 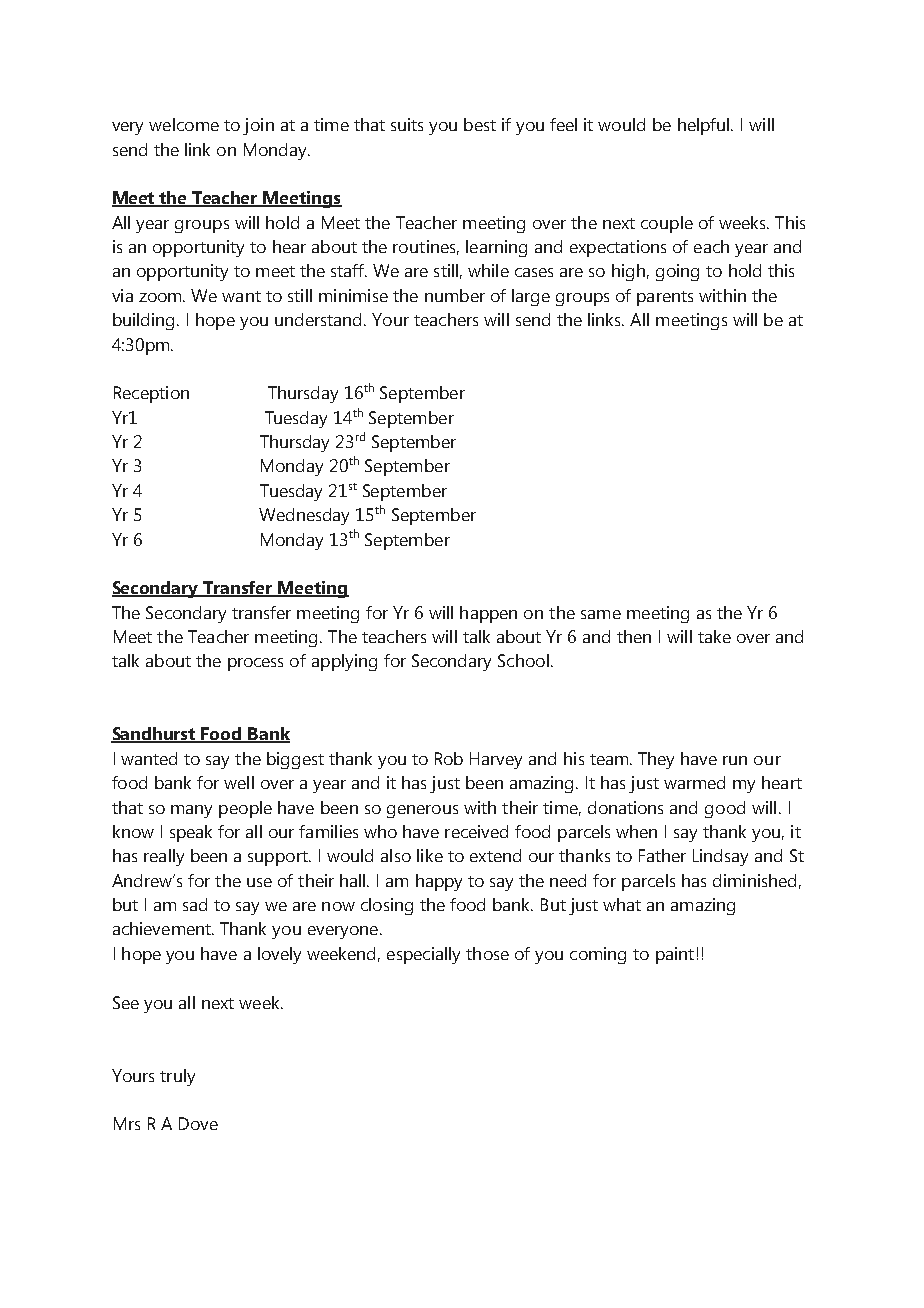 I want to click on applying, so click(x=344, y=662).
